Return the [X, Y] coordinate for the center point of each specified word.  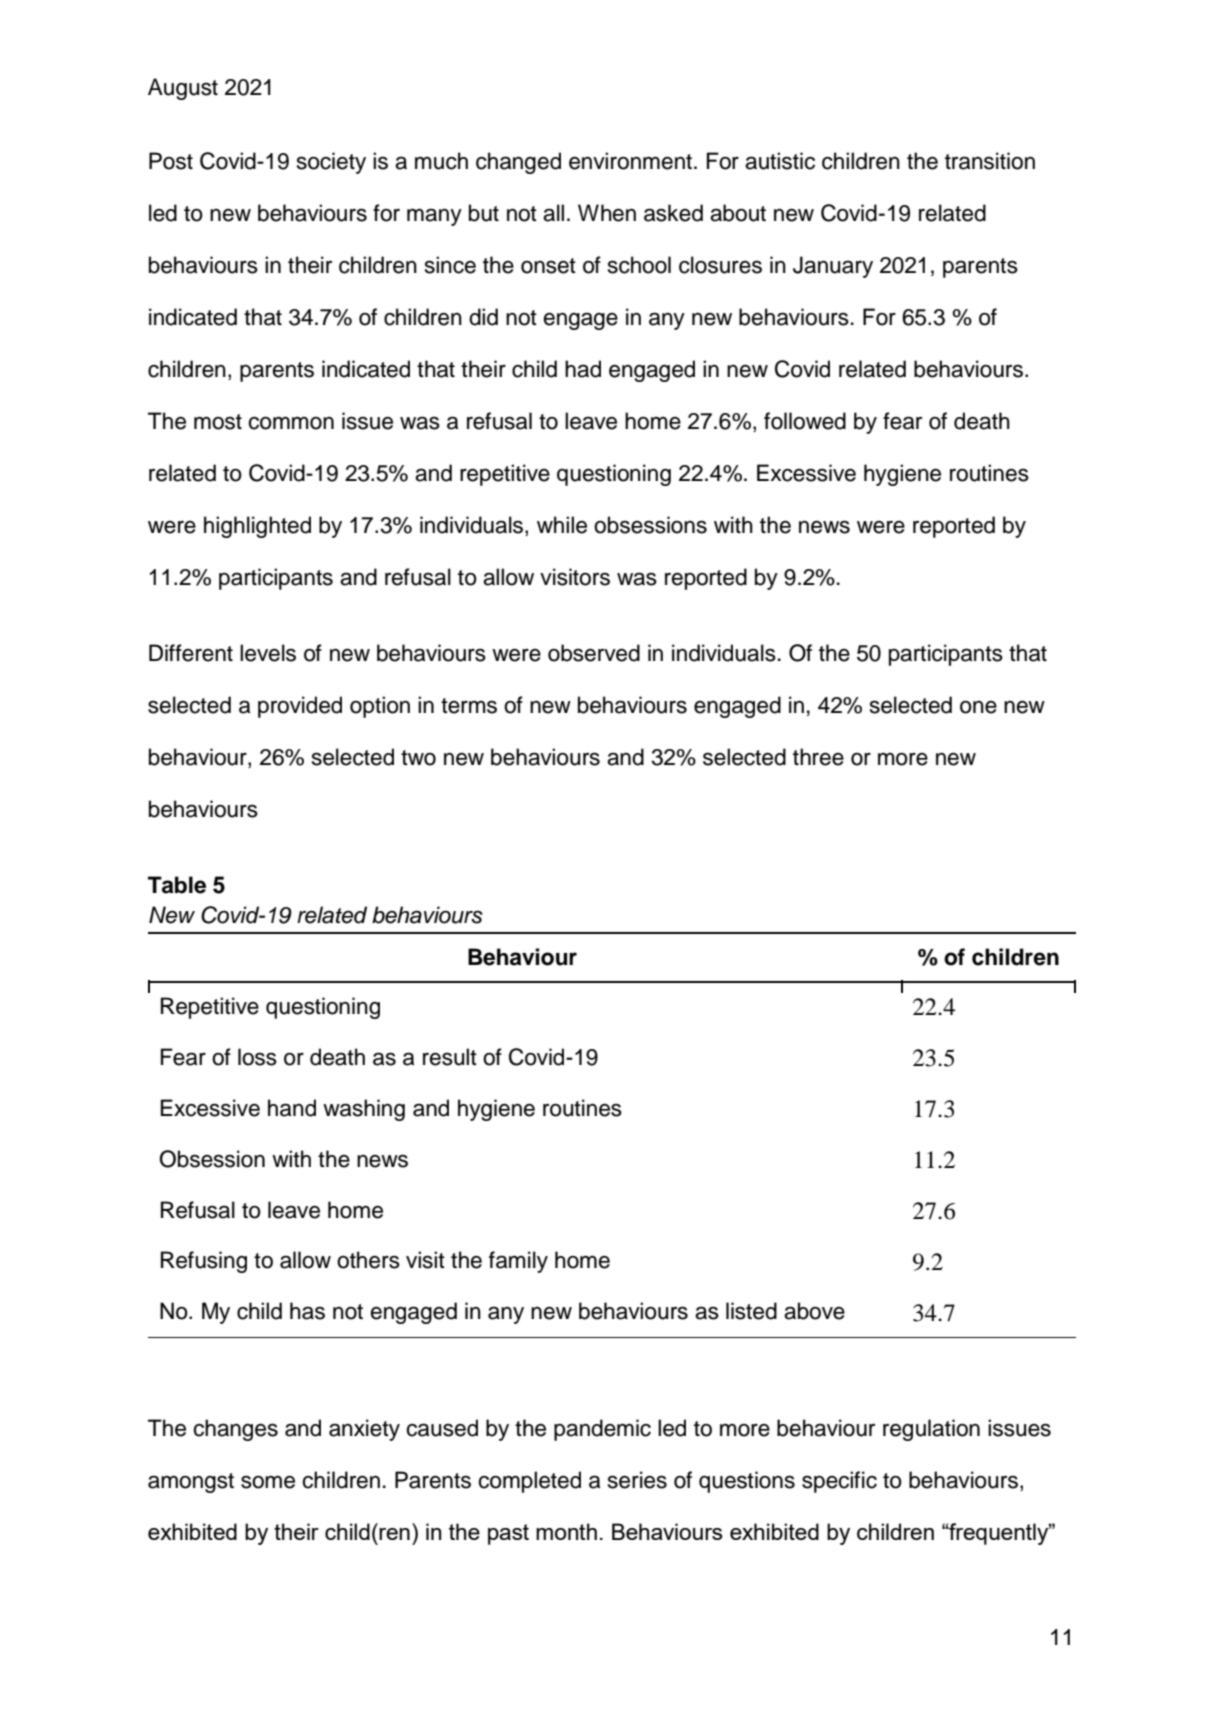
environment [632, 161]
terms [469, 706]
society [331, 163]
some [268, 1482]
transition [990, 161]
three [818, 757]
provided [300, 707]
